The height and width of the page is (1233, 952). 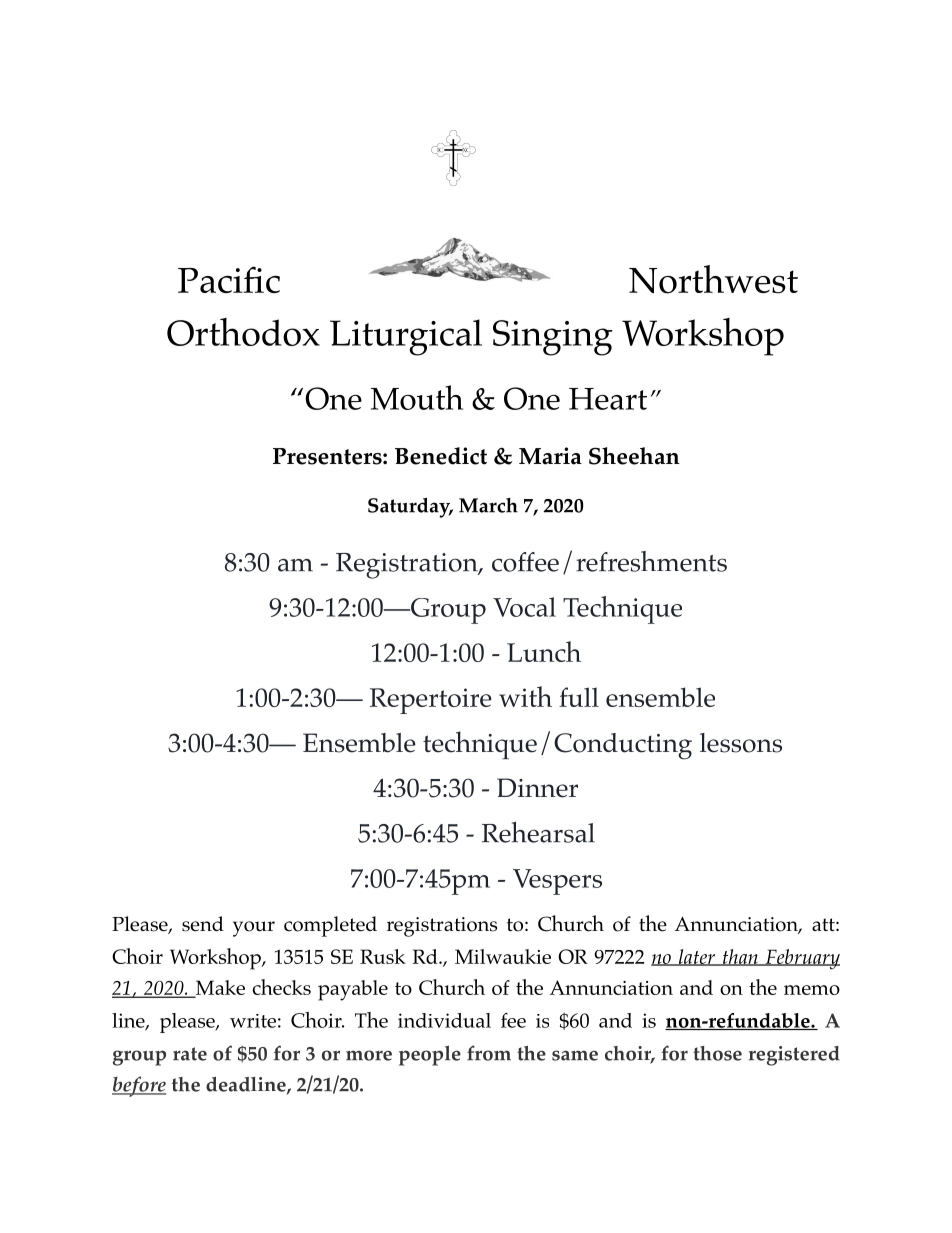 I want to click on send, so click(x=203, y=924).
